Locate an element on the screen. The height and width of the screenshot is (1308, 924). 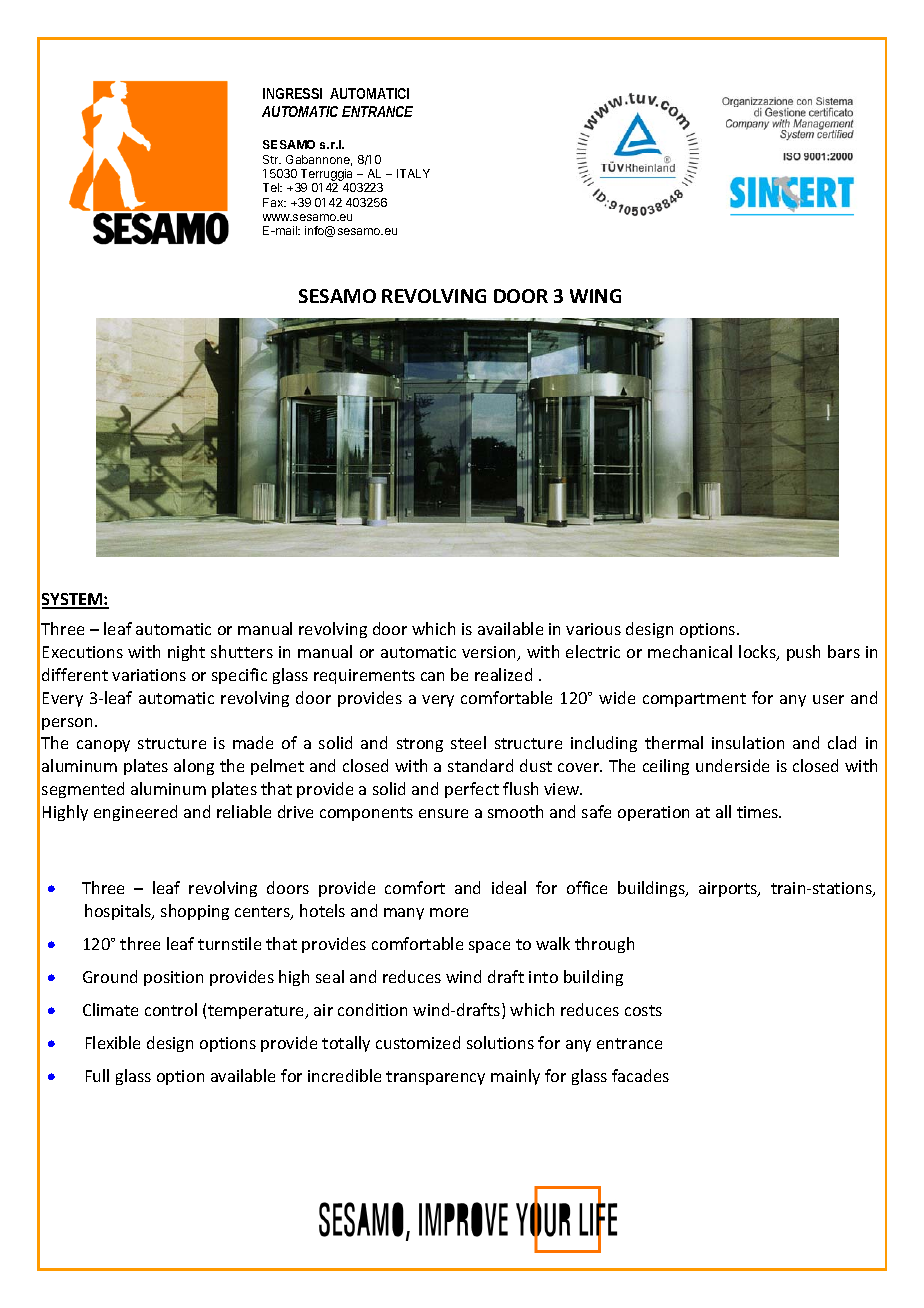
Flexible is located at coordinates (113, 1042).
